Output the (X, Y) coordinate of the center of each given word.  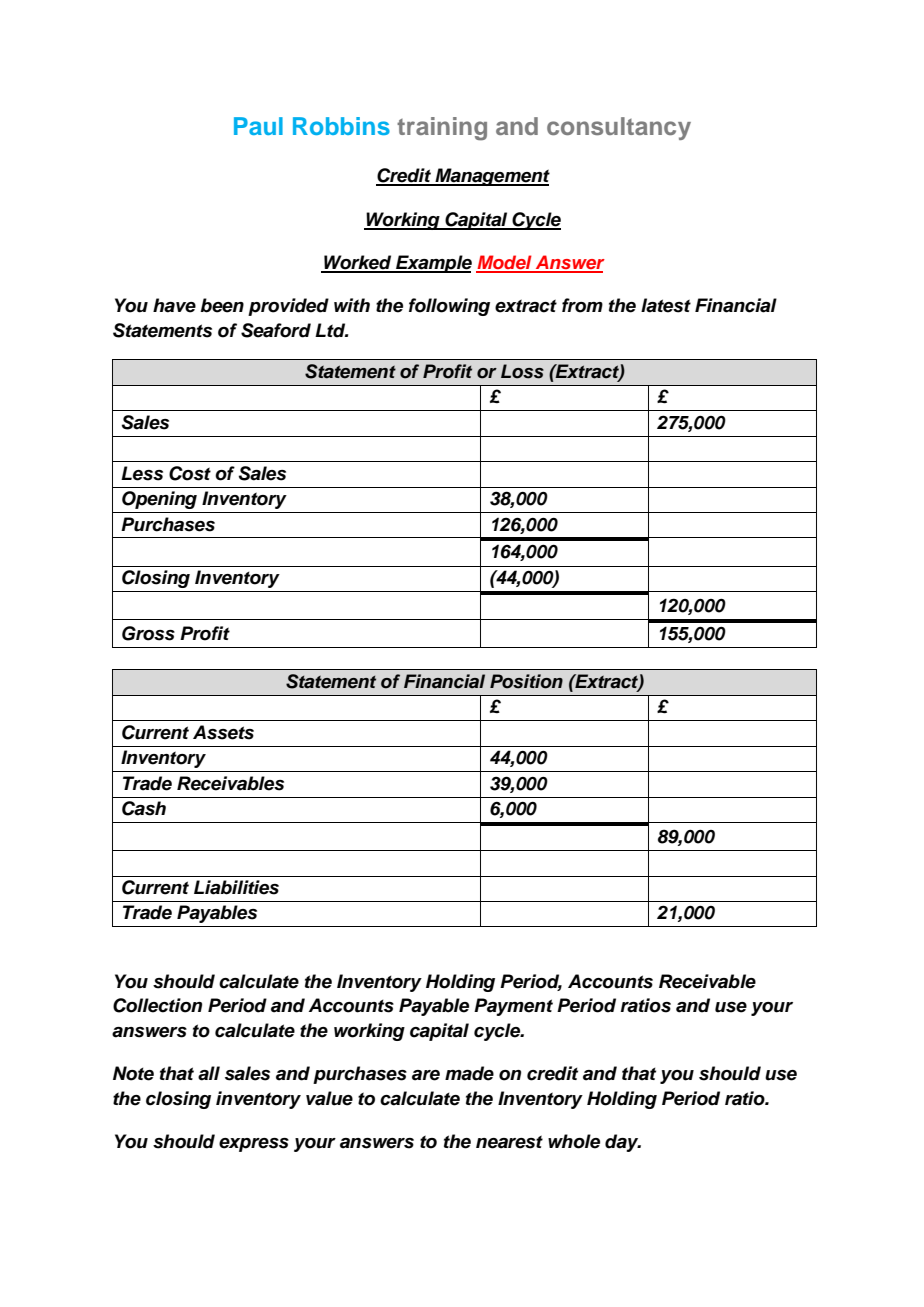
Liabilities (236, 887)
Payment (513, 1007)
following (449, 307)
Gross (148, 633)
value (329, 1098)
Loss (522, 371)
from (582, 305)
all (209, 1073)
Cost (190, 473)
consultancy (619, 128)
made (469, 1073)
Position (526, 681)
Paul (258, 126)
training (442, 129)
